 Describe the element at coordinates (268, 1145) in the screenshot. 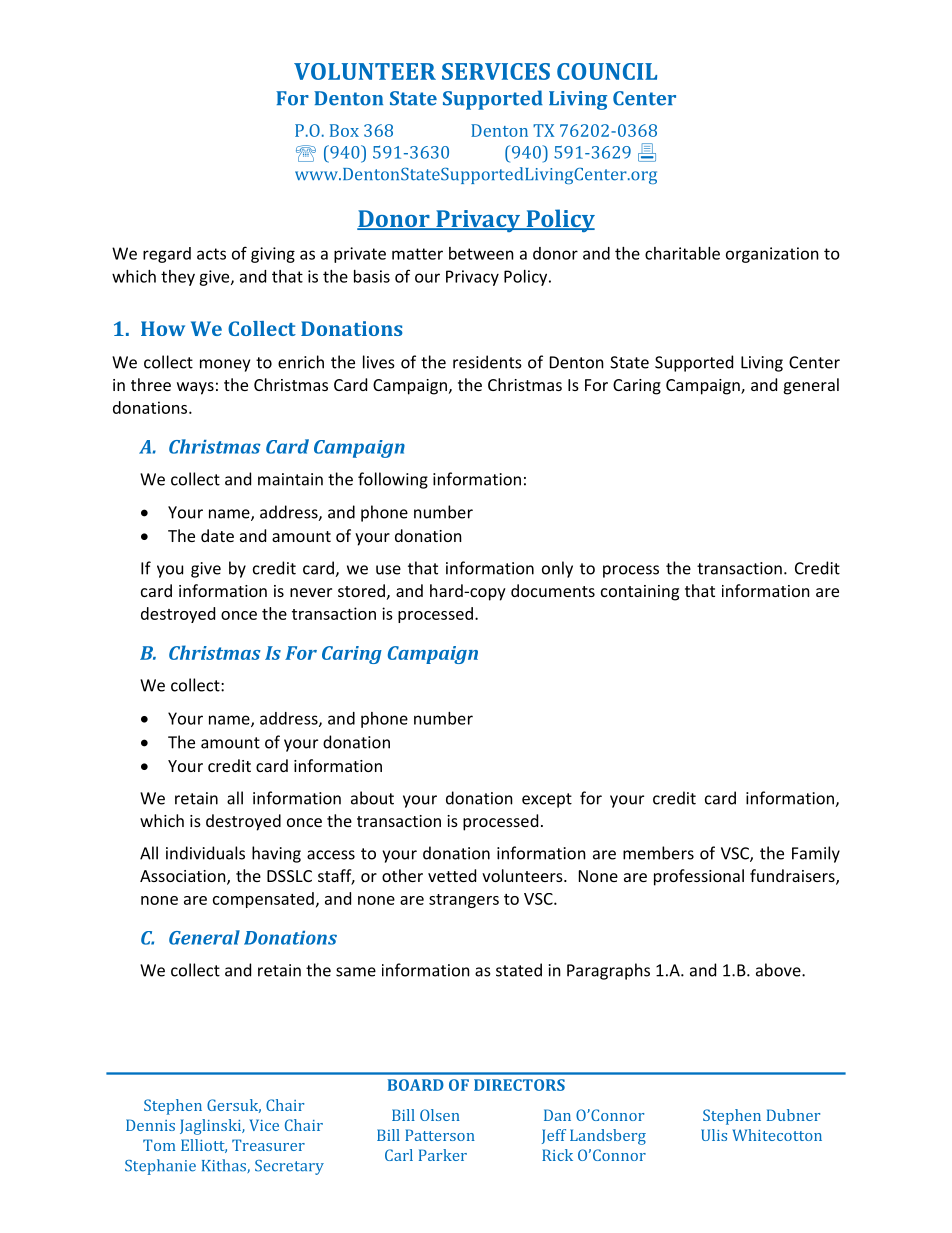

I see `Treasurer` at that location.
